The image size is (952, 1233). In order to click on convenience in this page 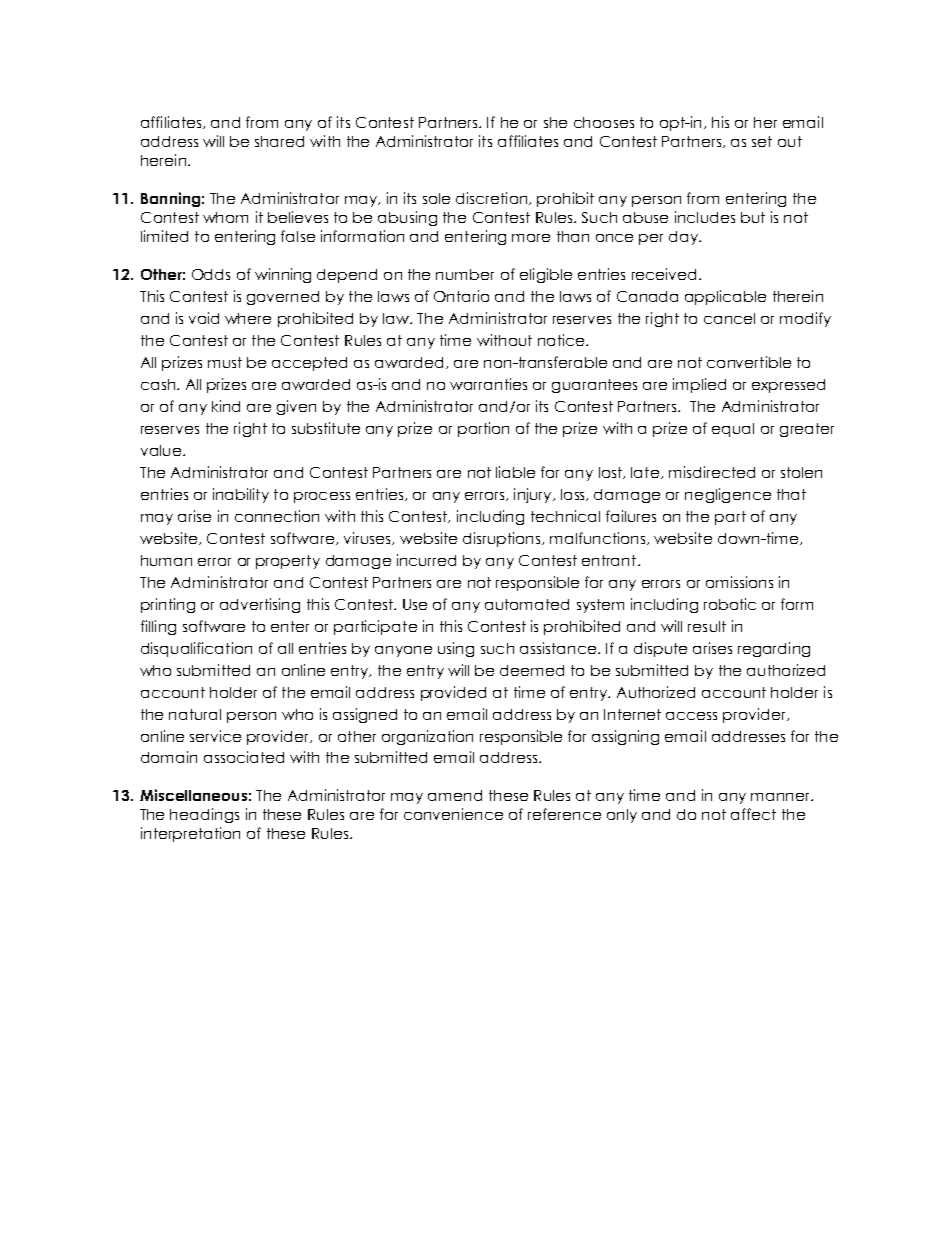, I will do `click(453, 814)`.
